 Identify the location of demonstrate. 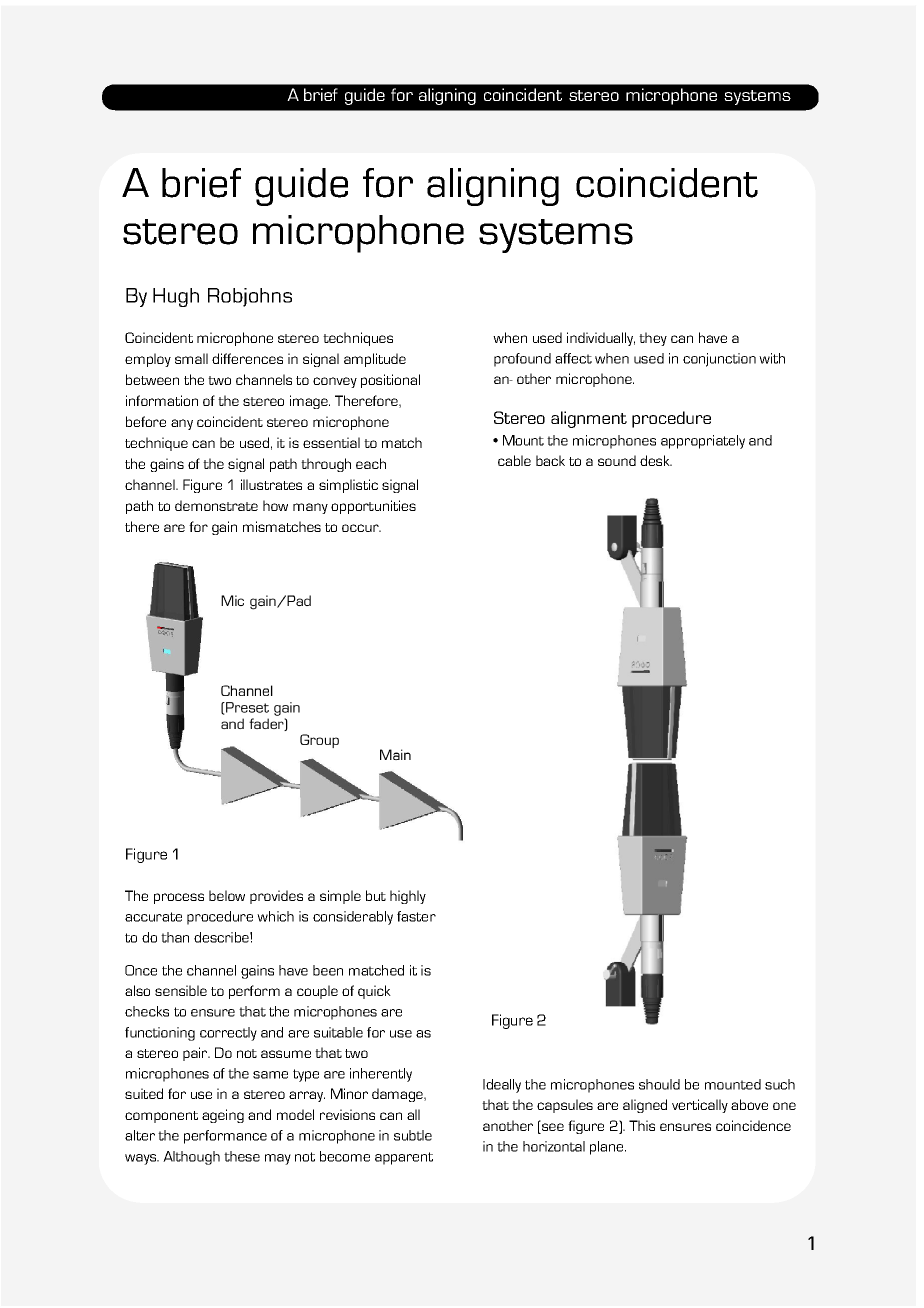
(216, 505).
